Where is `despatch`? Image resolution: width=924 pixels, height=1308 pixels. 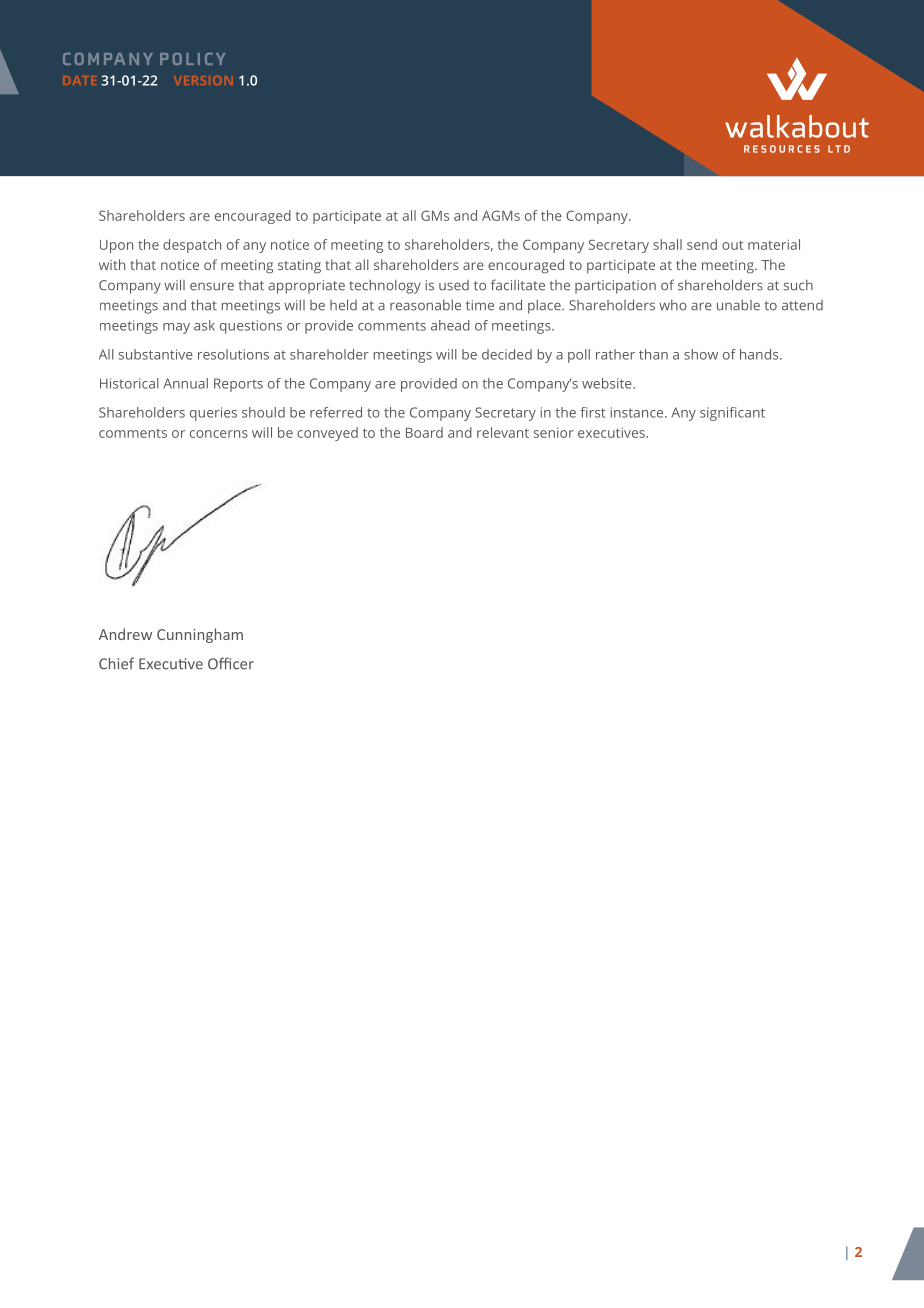 despatch is located at coordinates (192, 246).
